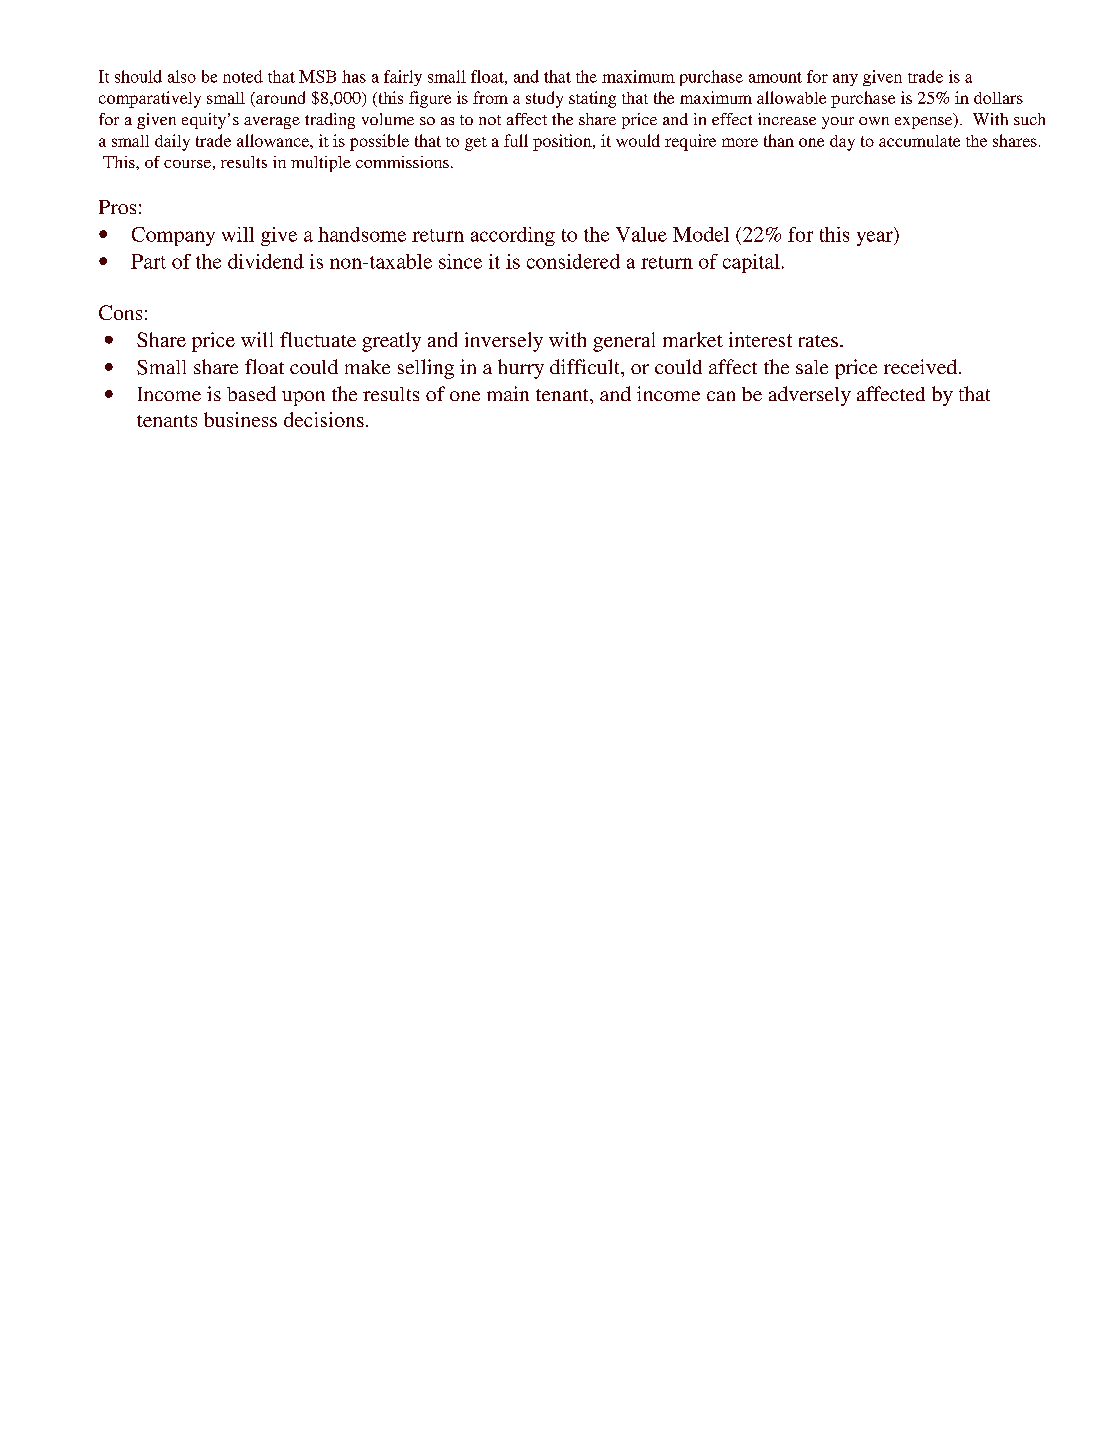 This image has height=1441, width=1114. What do you see at coordinates (508, 393) in the image?
I see `main` at bounding box center [508, 393].
